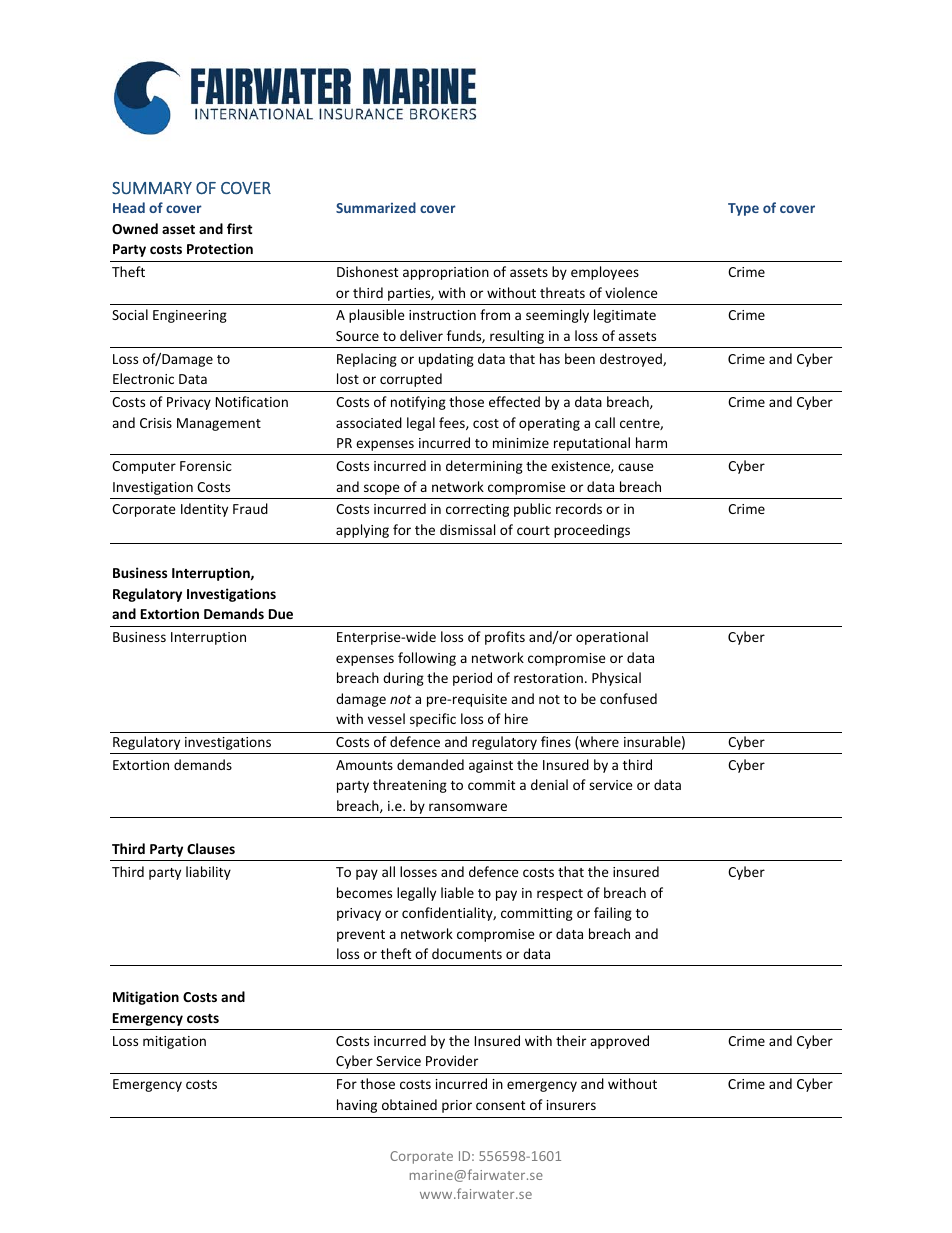  What do you see at coordinates (636, 467) in the document?
I see `cause` at bounding box center [636, 467].
